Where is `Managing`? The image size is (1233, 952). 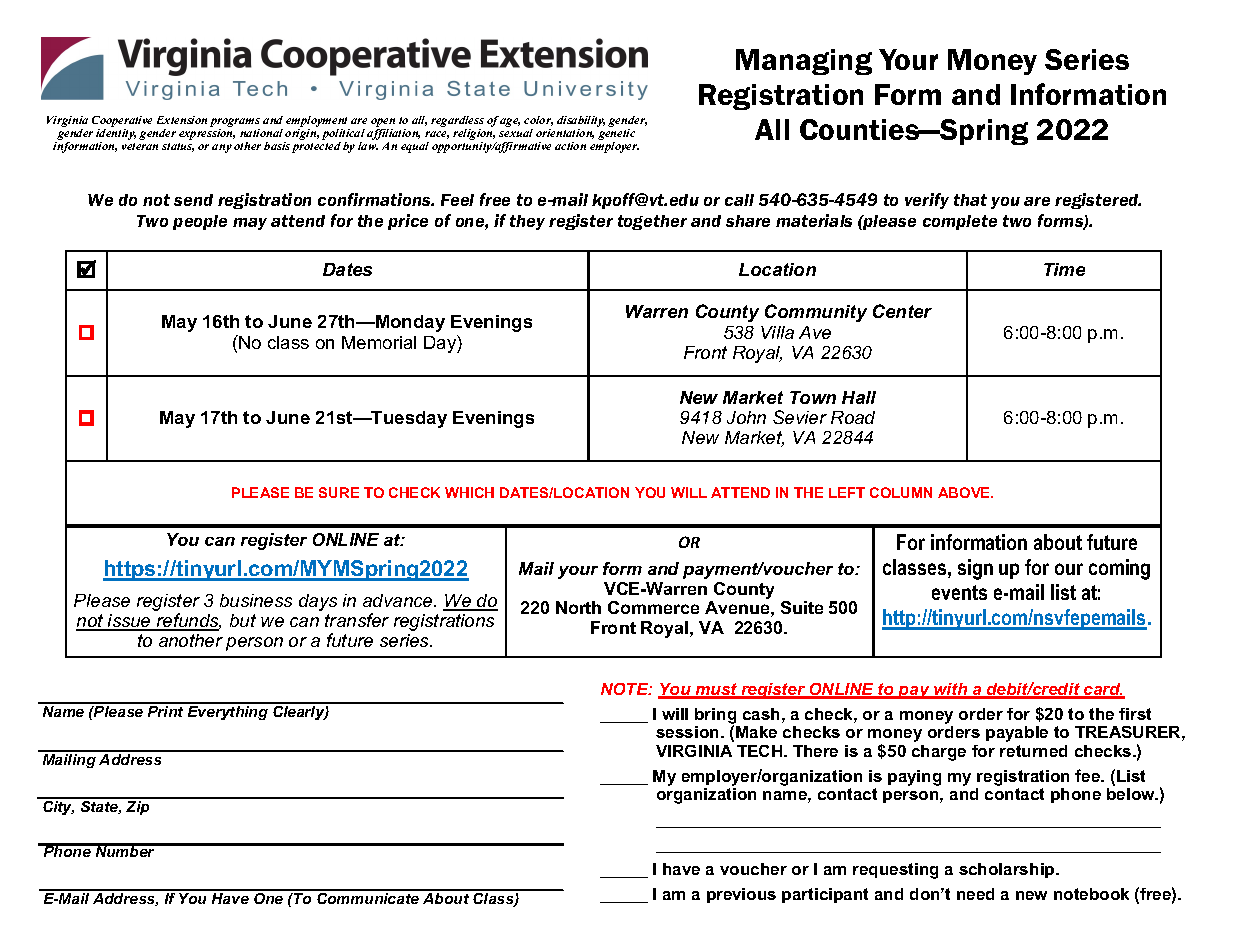 Managing is located at coordinates (804, 62).
